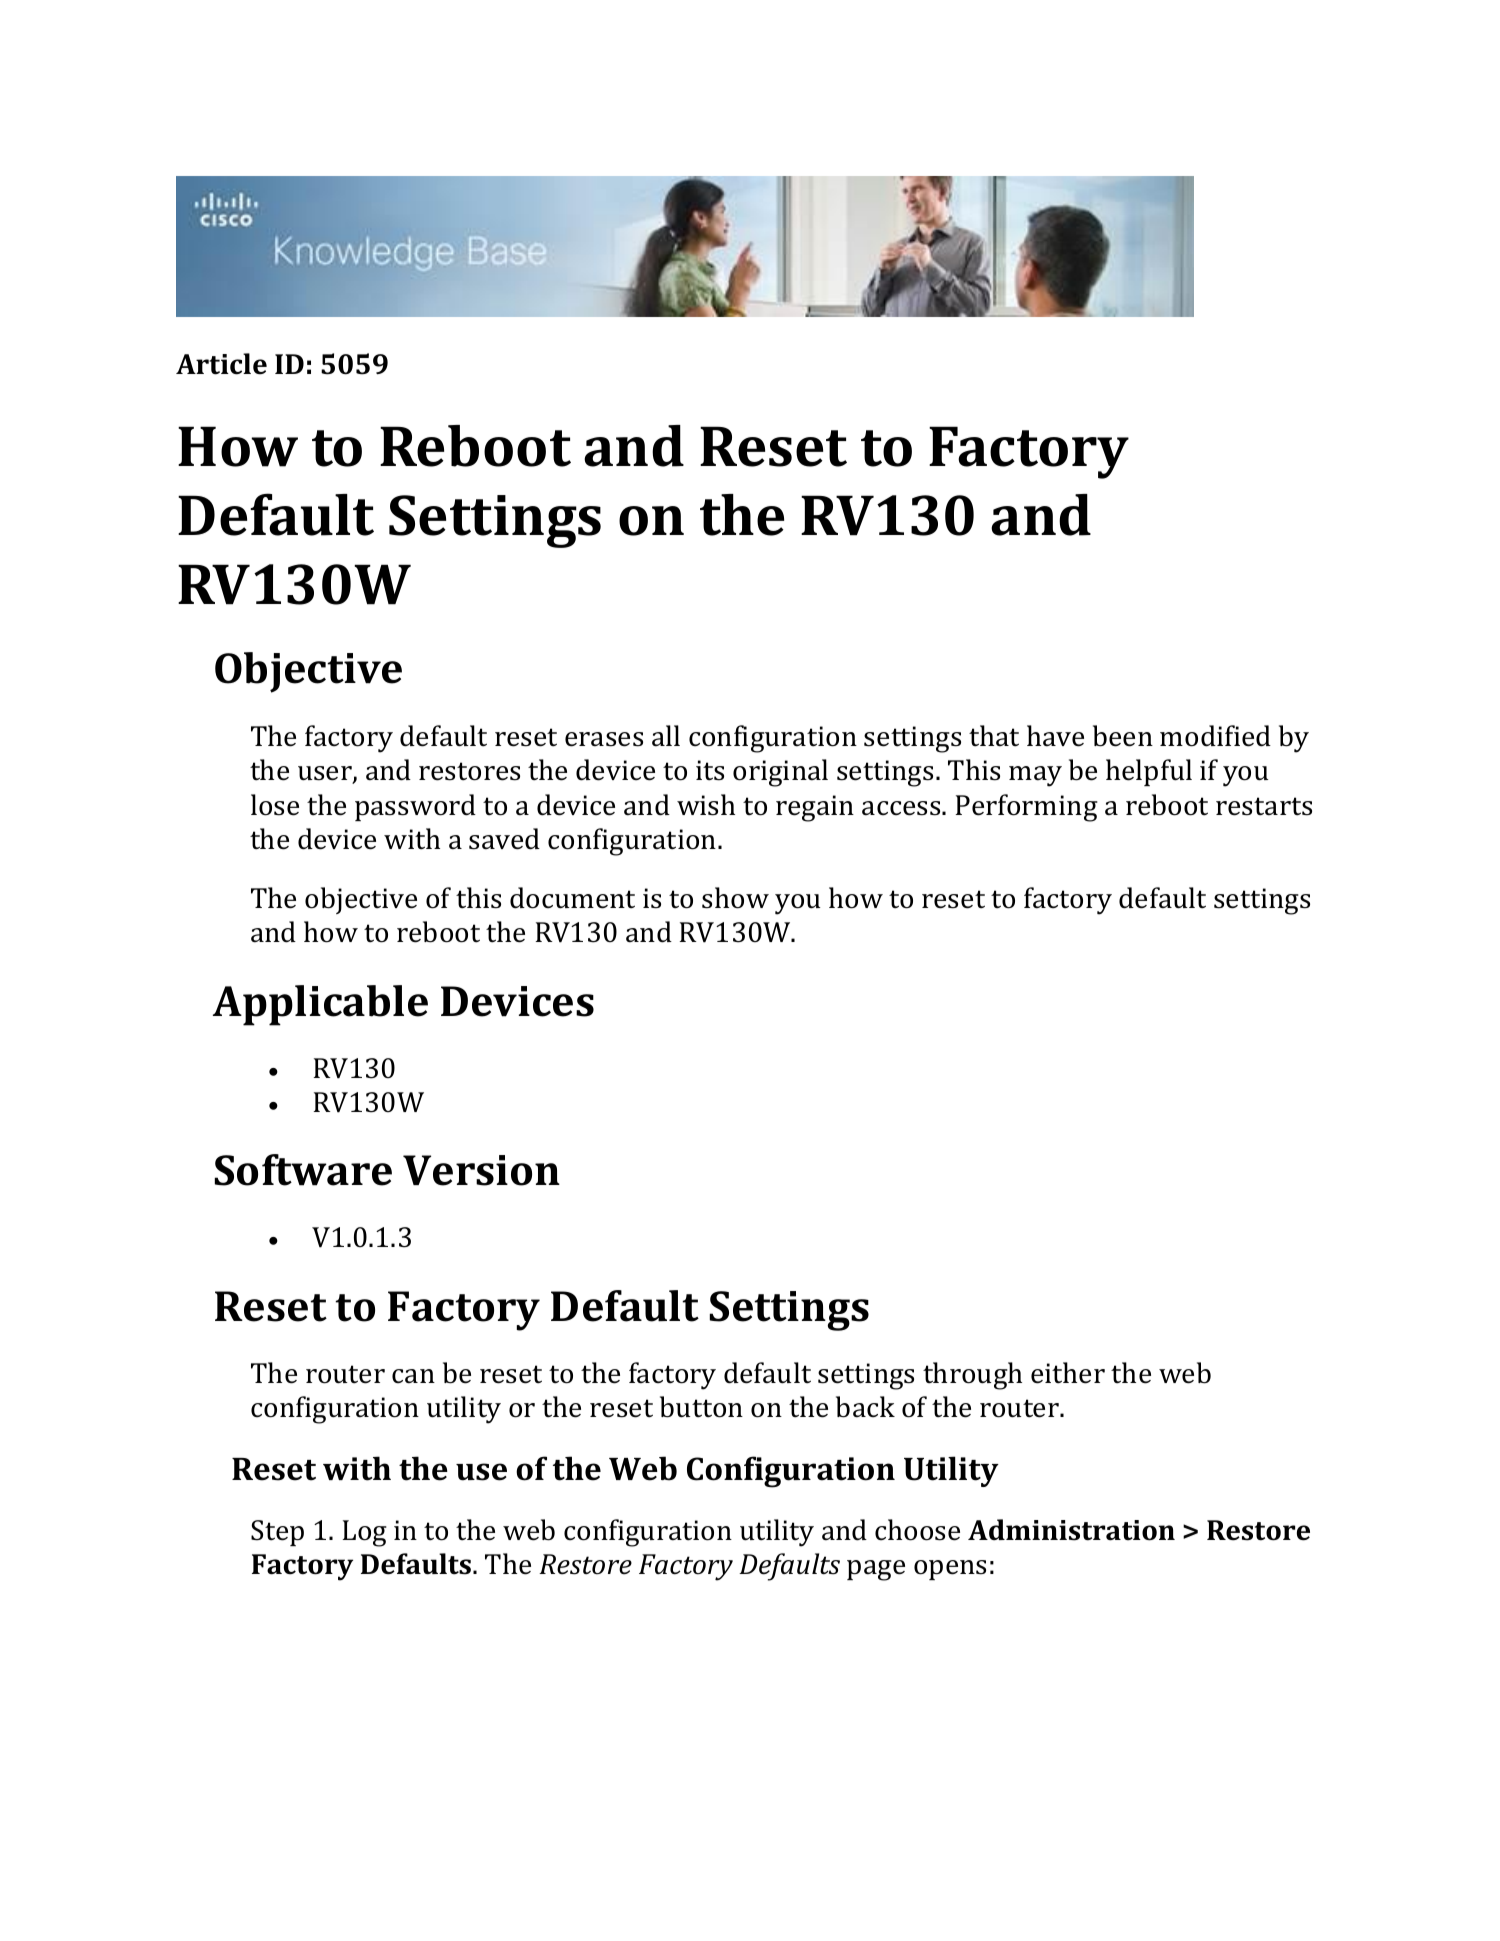  Describe the element at coordinates (303, 1170) in the image. I see `Software` at that location.
